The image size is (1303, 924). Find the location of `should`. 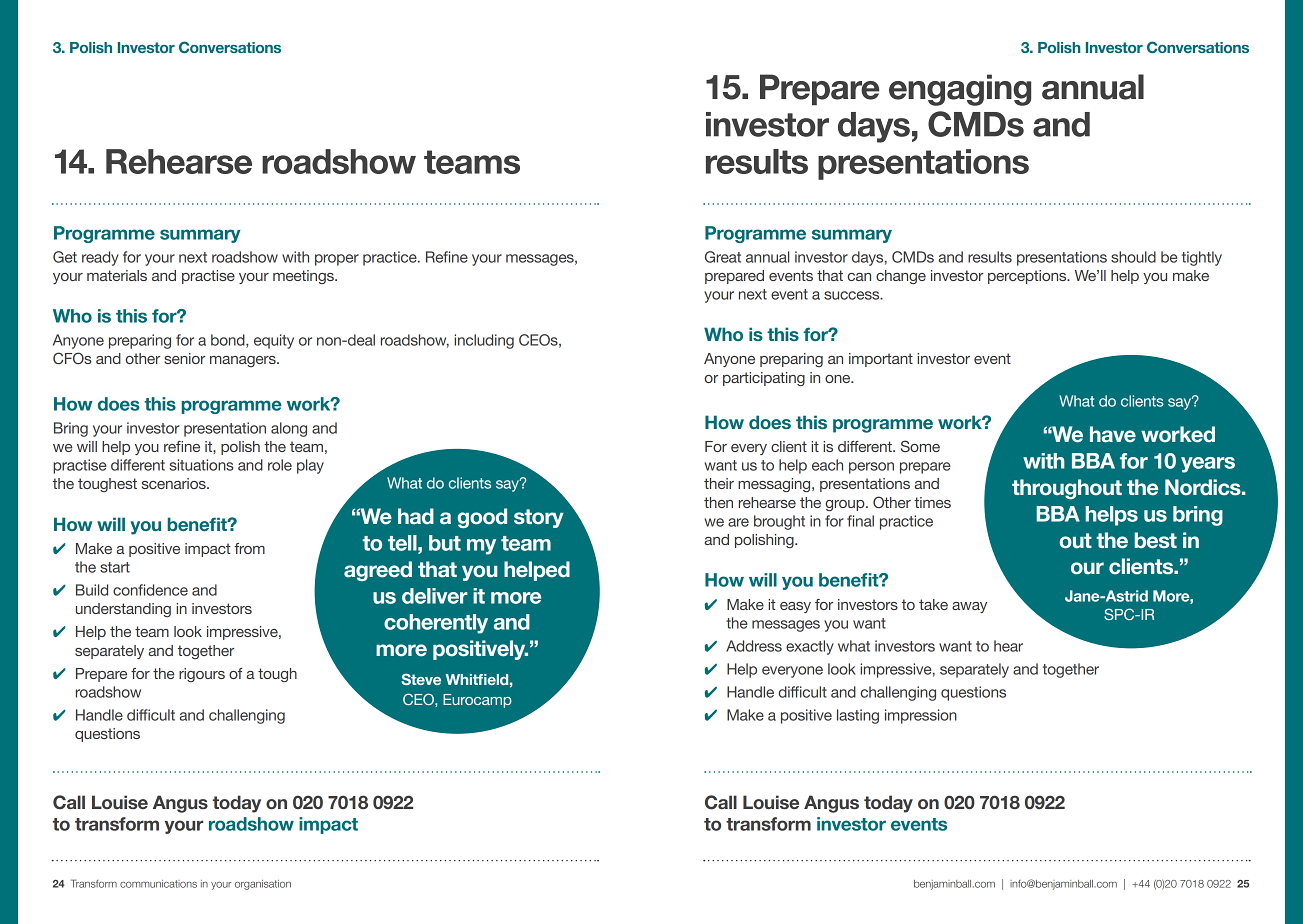

should is located at coordinates (1133, 257).
